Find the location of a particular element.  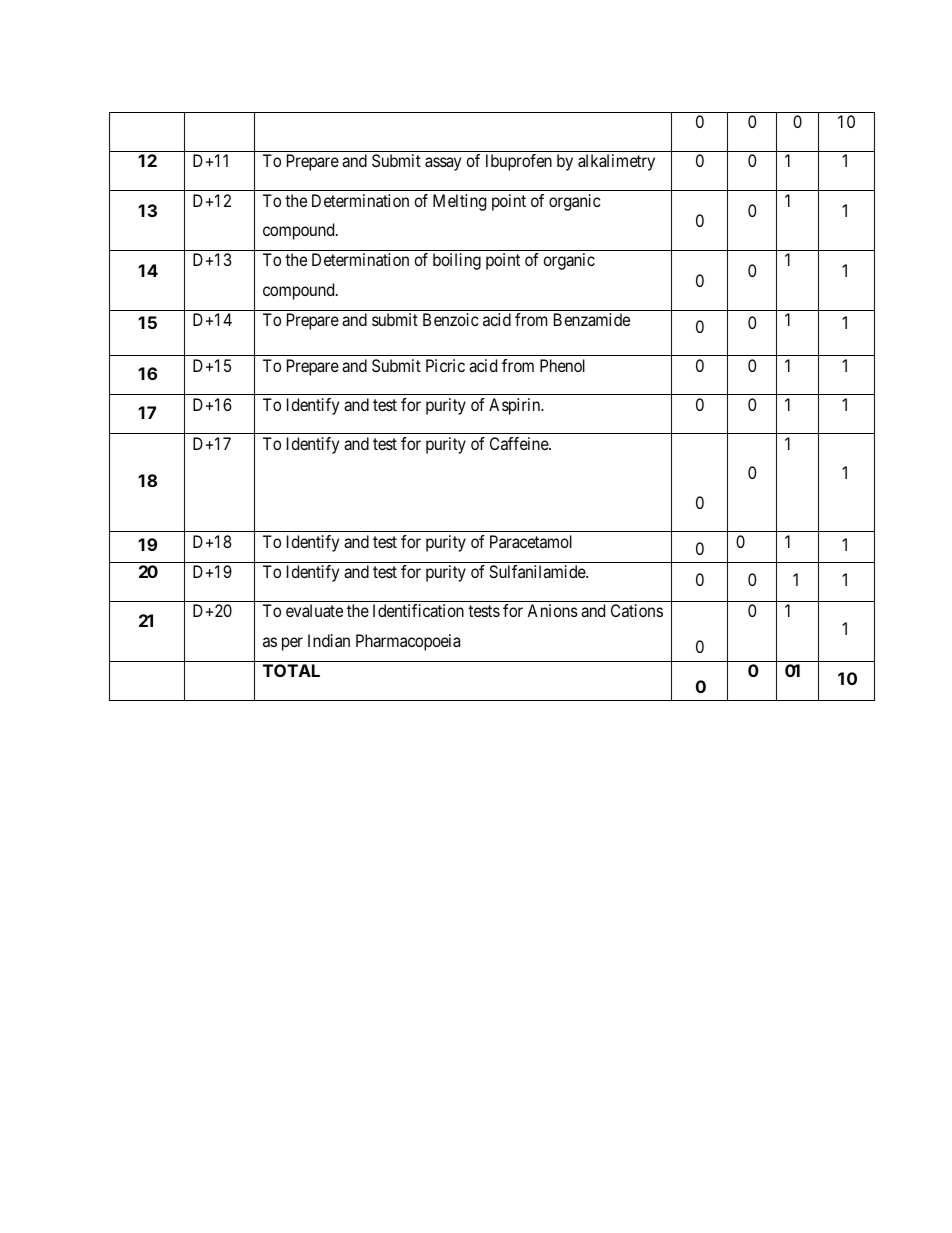

Ibuprofen is located at coordinates (519, 162).
